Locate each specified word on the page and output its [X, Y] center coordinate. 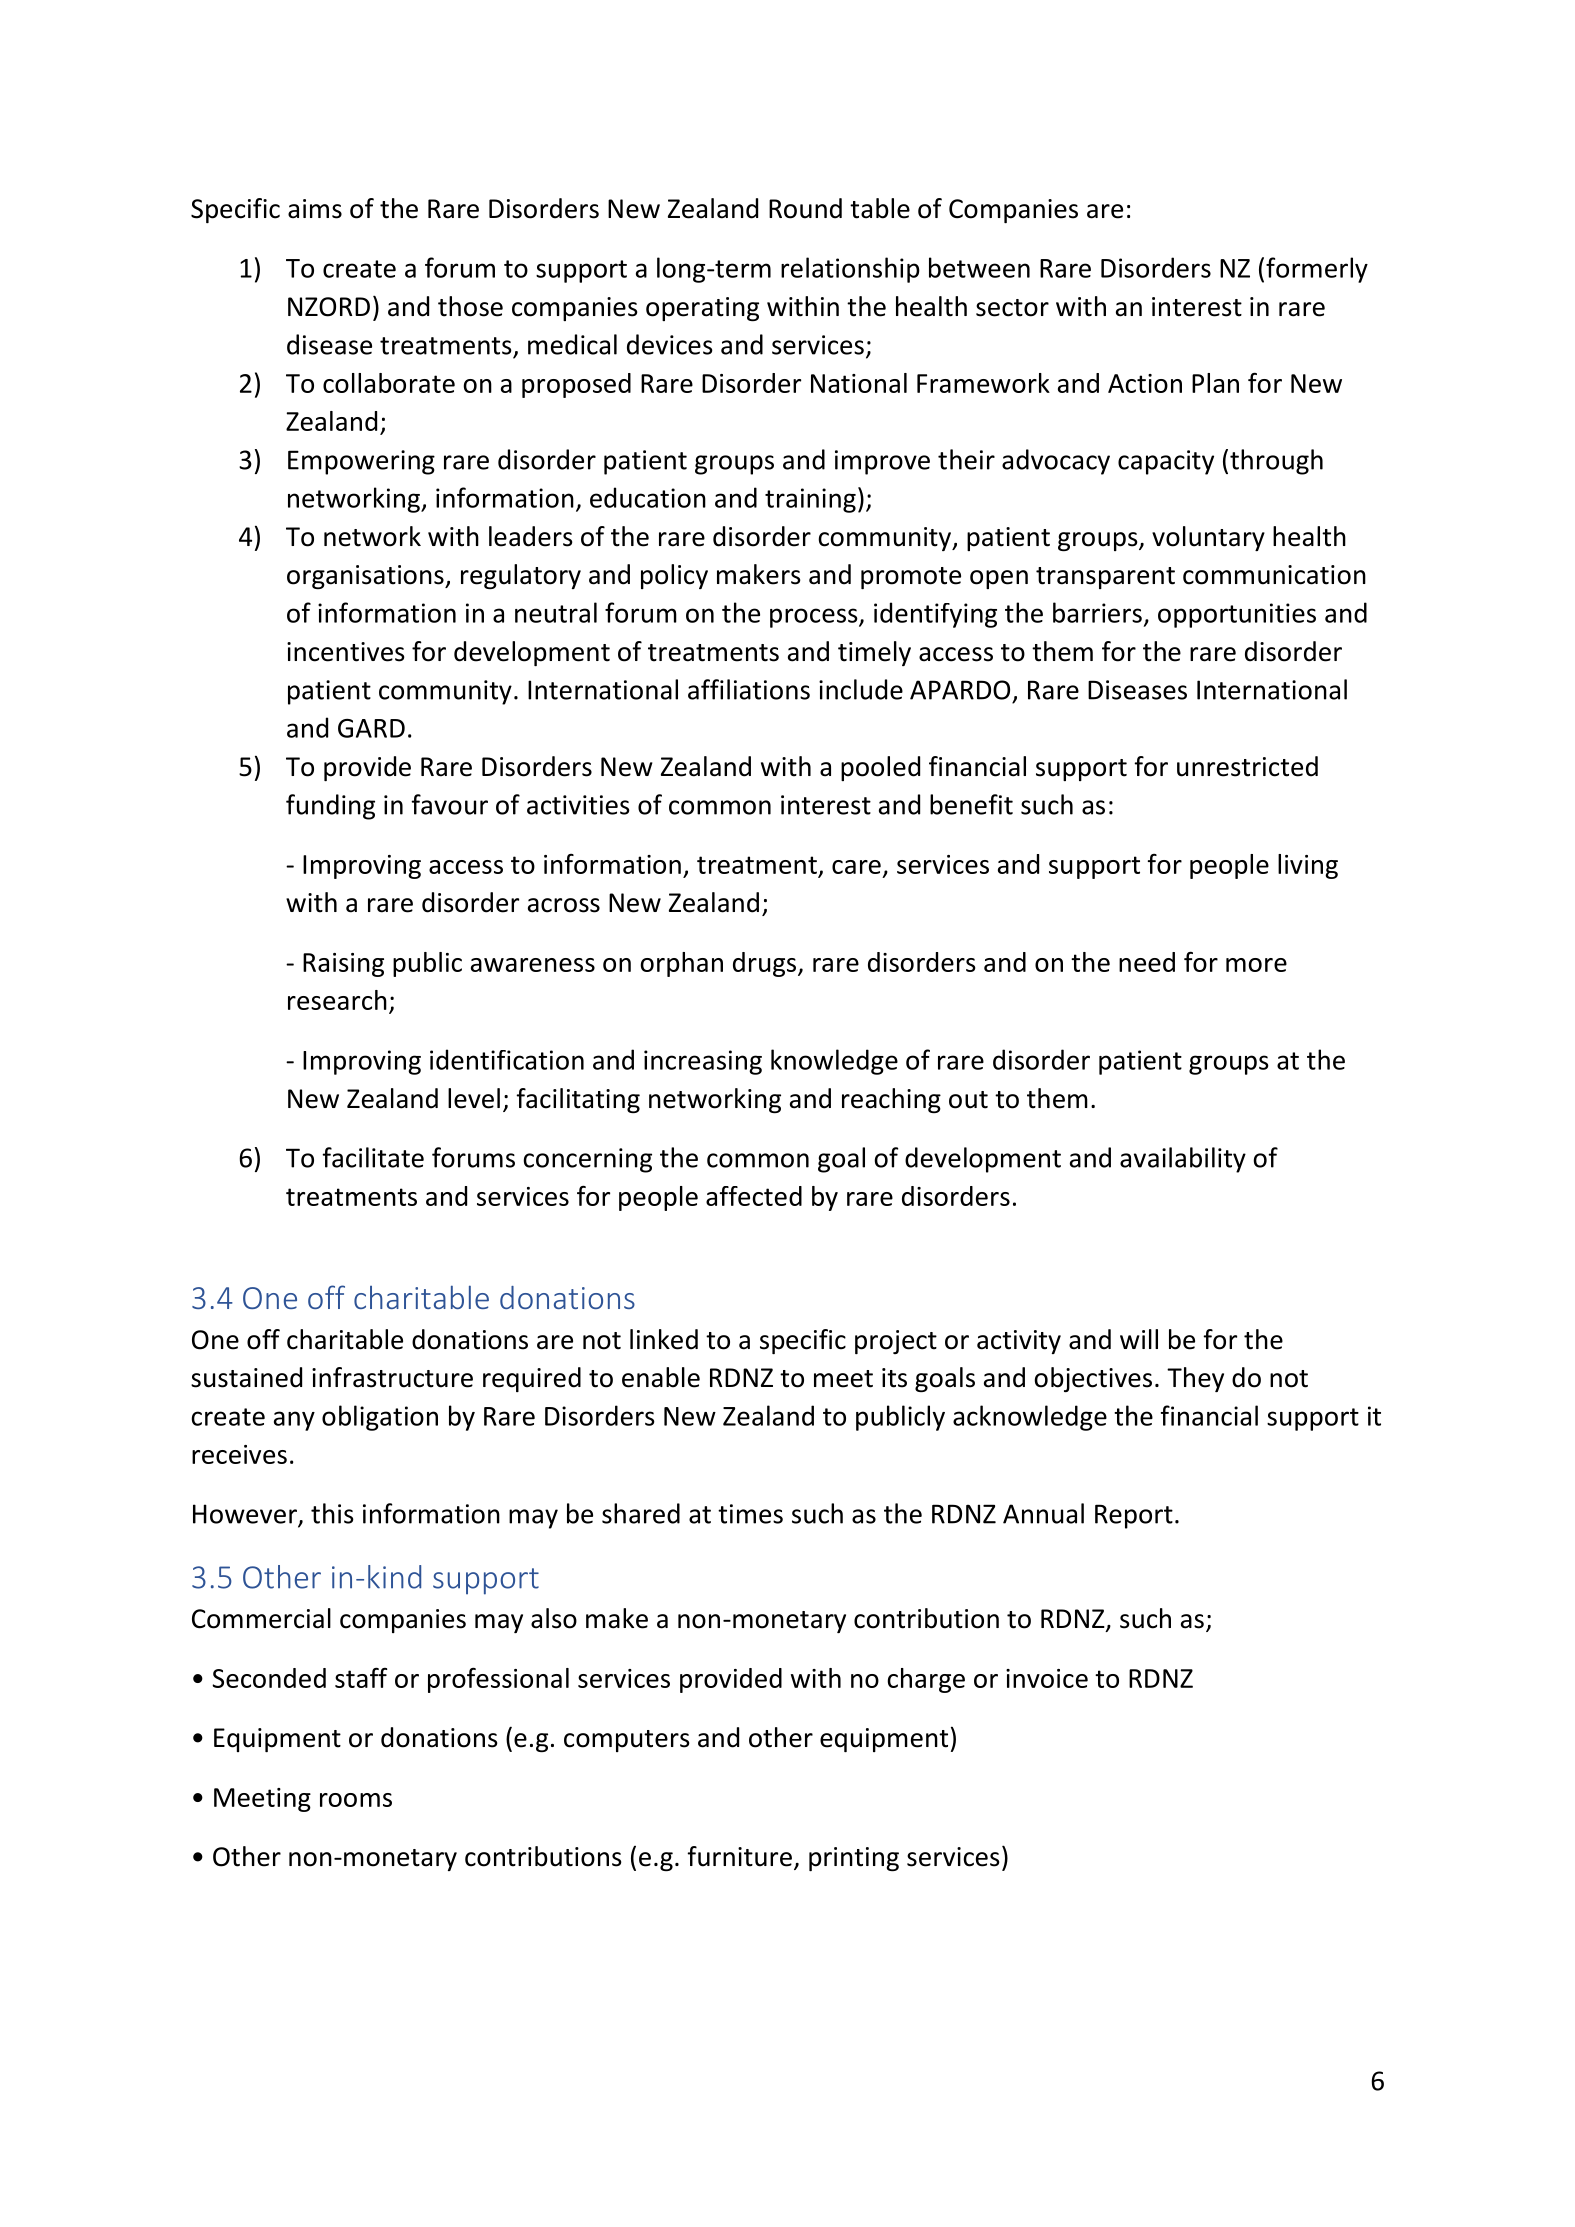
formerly [1317, 270]
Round [805, 208]
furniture [739, 1856]
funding [330, 807]
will [1139, 1339]
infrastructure [392, 1377]
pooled [880, 768]
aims [315, 209]
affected [754, 1196]
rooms [356, 1800]
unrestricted [1247, 766]
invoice [1047, 1678]
